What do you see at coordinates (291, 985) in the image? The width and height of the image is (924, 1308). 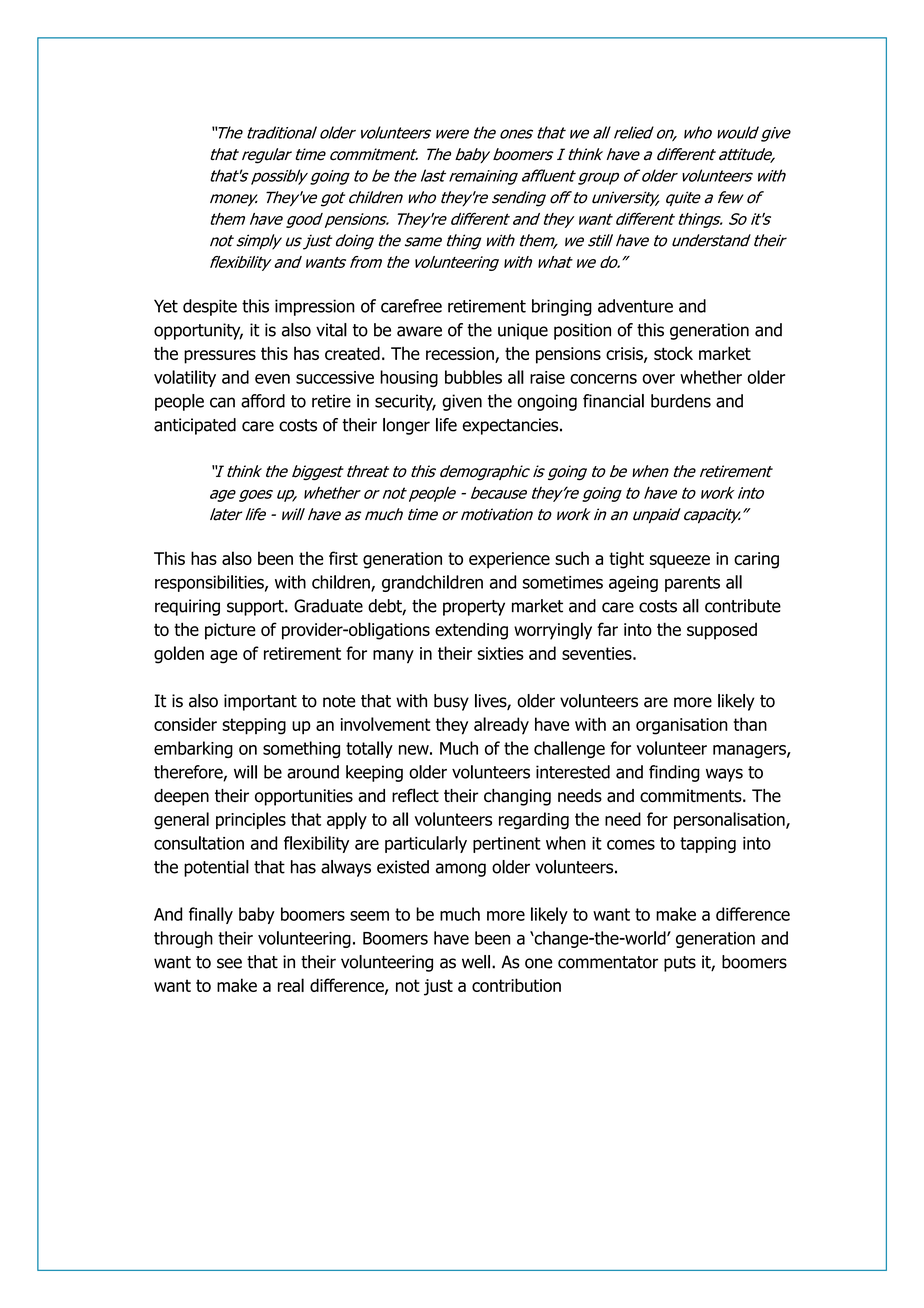 I see `real` at bounding box center [291, 985].
